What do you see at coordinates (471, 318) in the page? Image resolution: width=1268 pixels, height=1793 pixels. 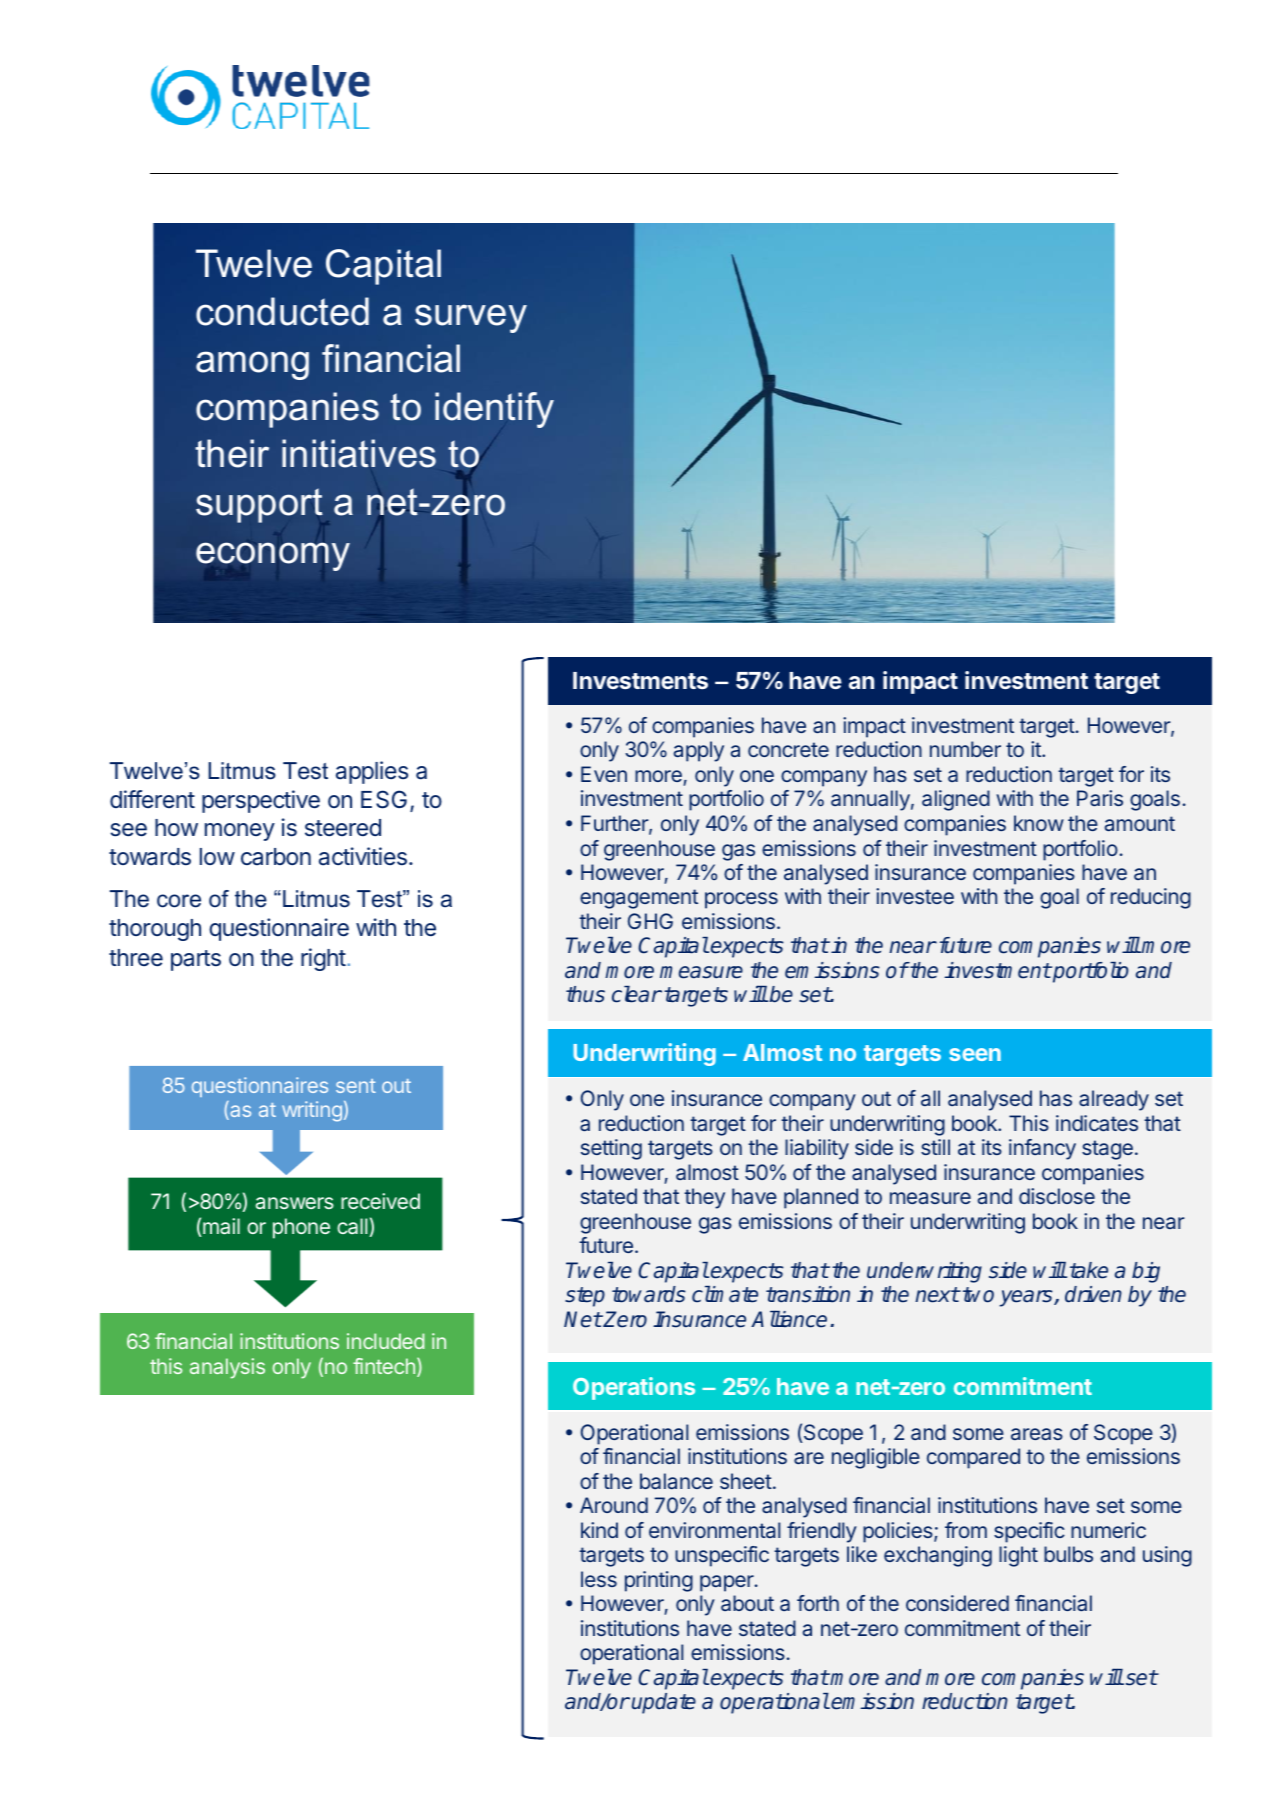 I see `survey` at bounding box center [471, 318].
